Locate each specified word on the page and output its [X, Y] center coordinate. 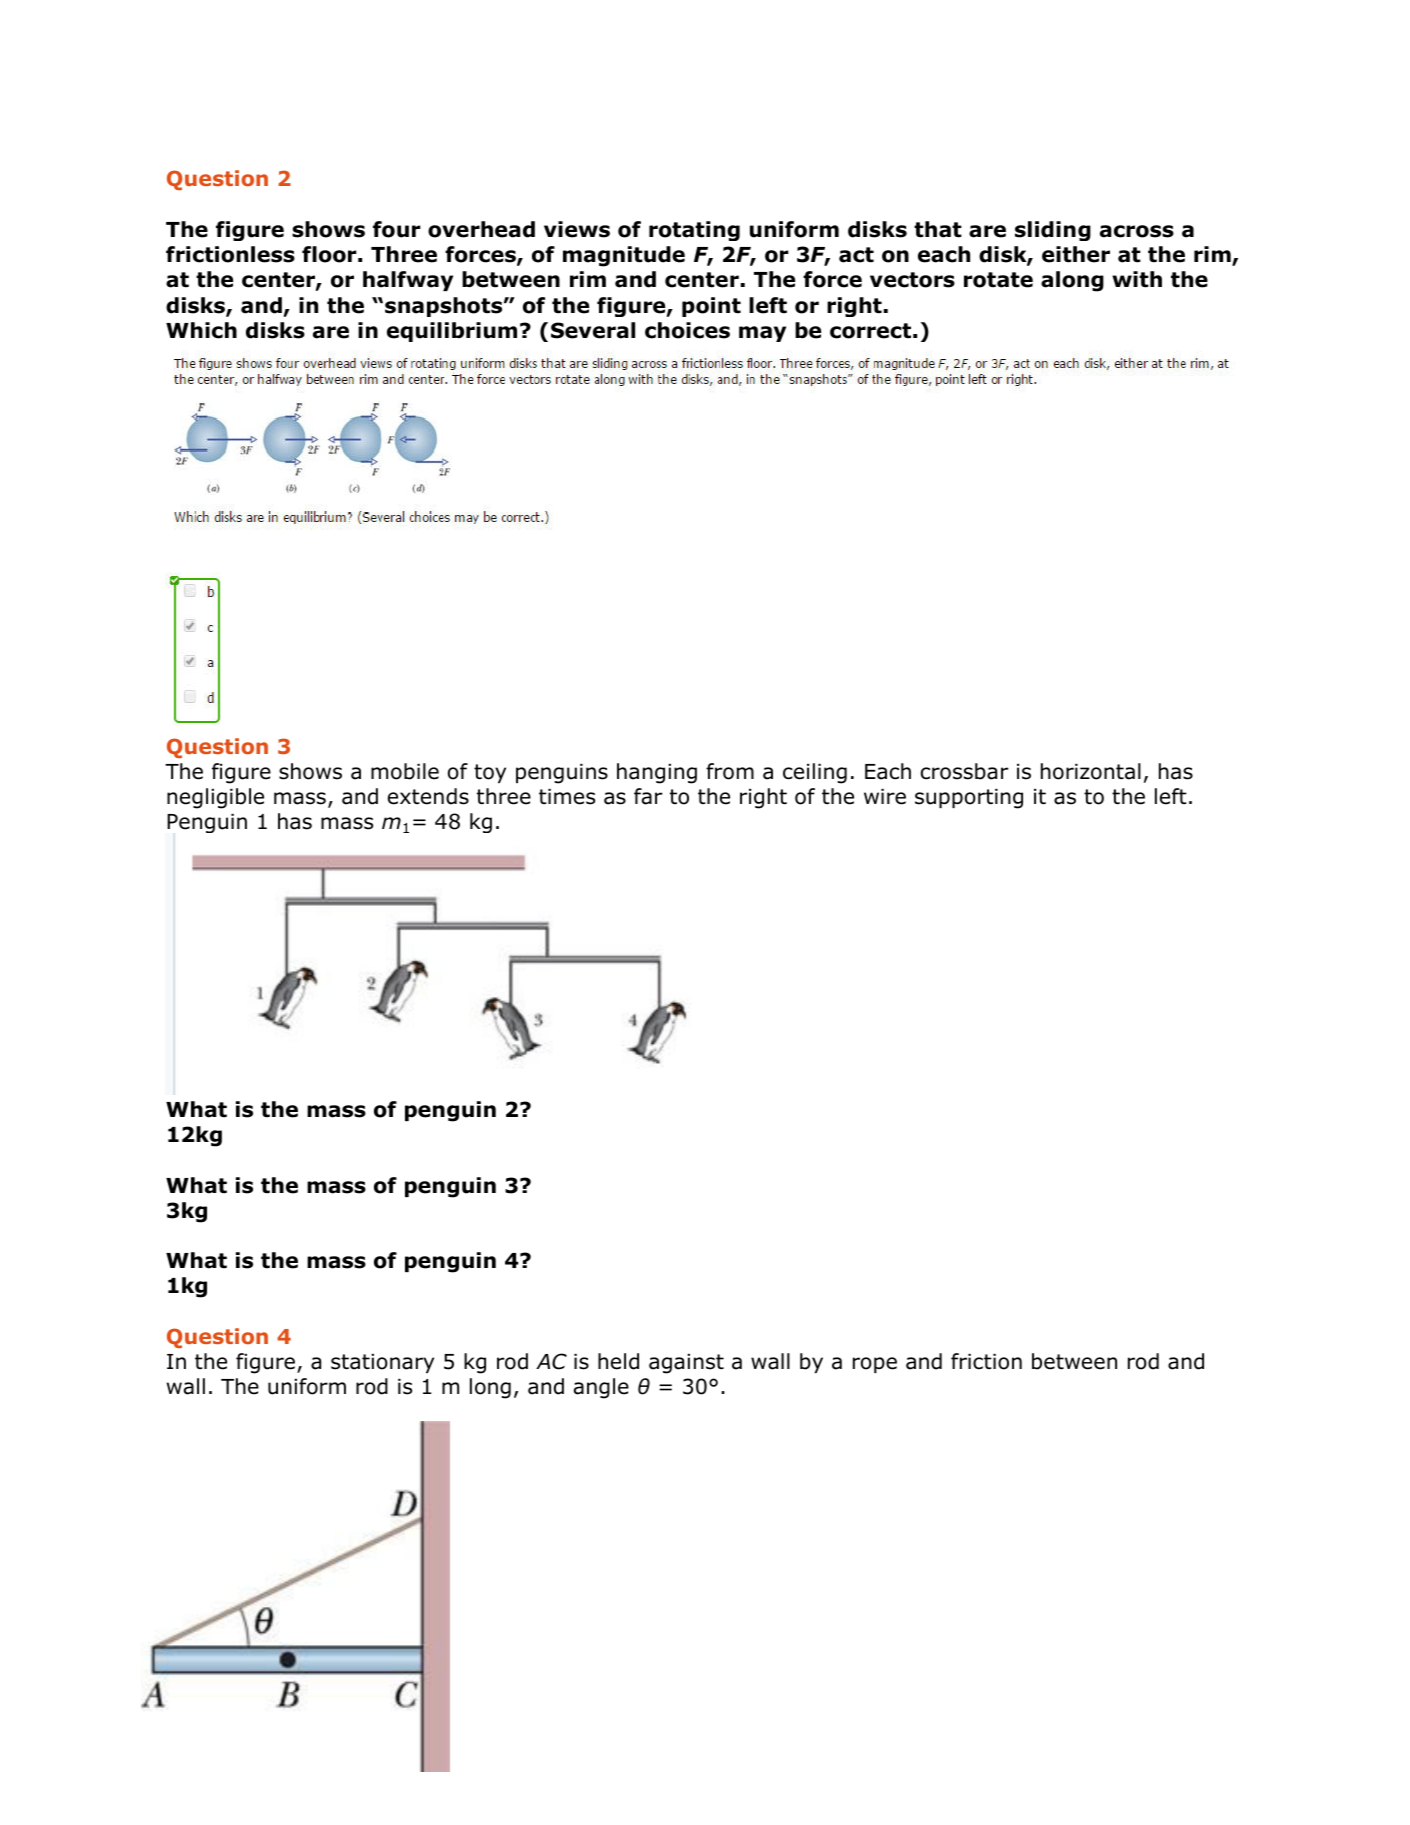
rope [875, 1365]
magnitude [624, 256]
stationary [382, 1363]
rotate [998, 280]
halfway [408, 281]
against [686, 1364]
